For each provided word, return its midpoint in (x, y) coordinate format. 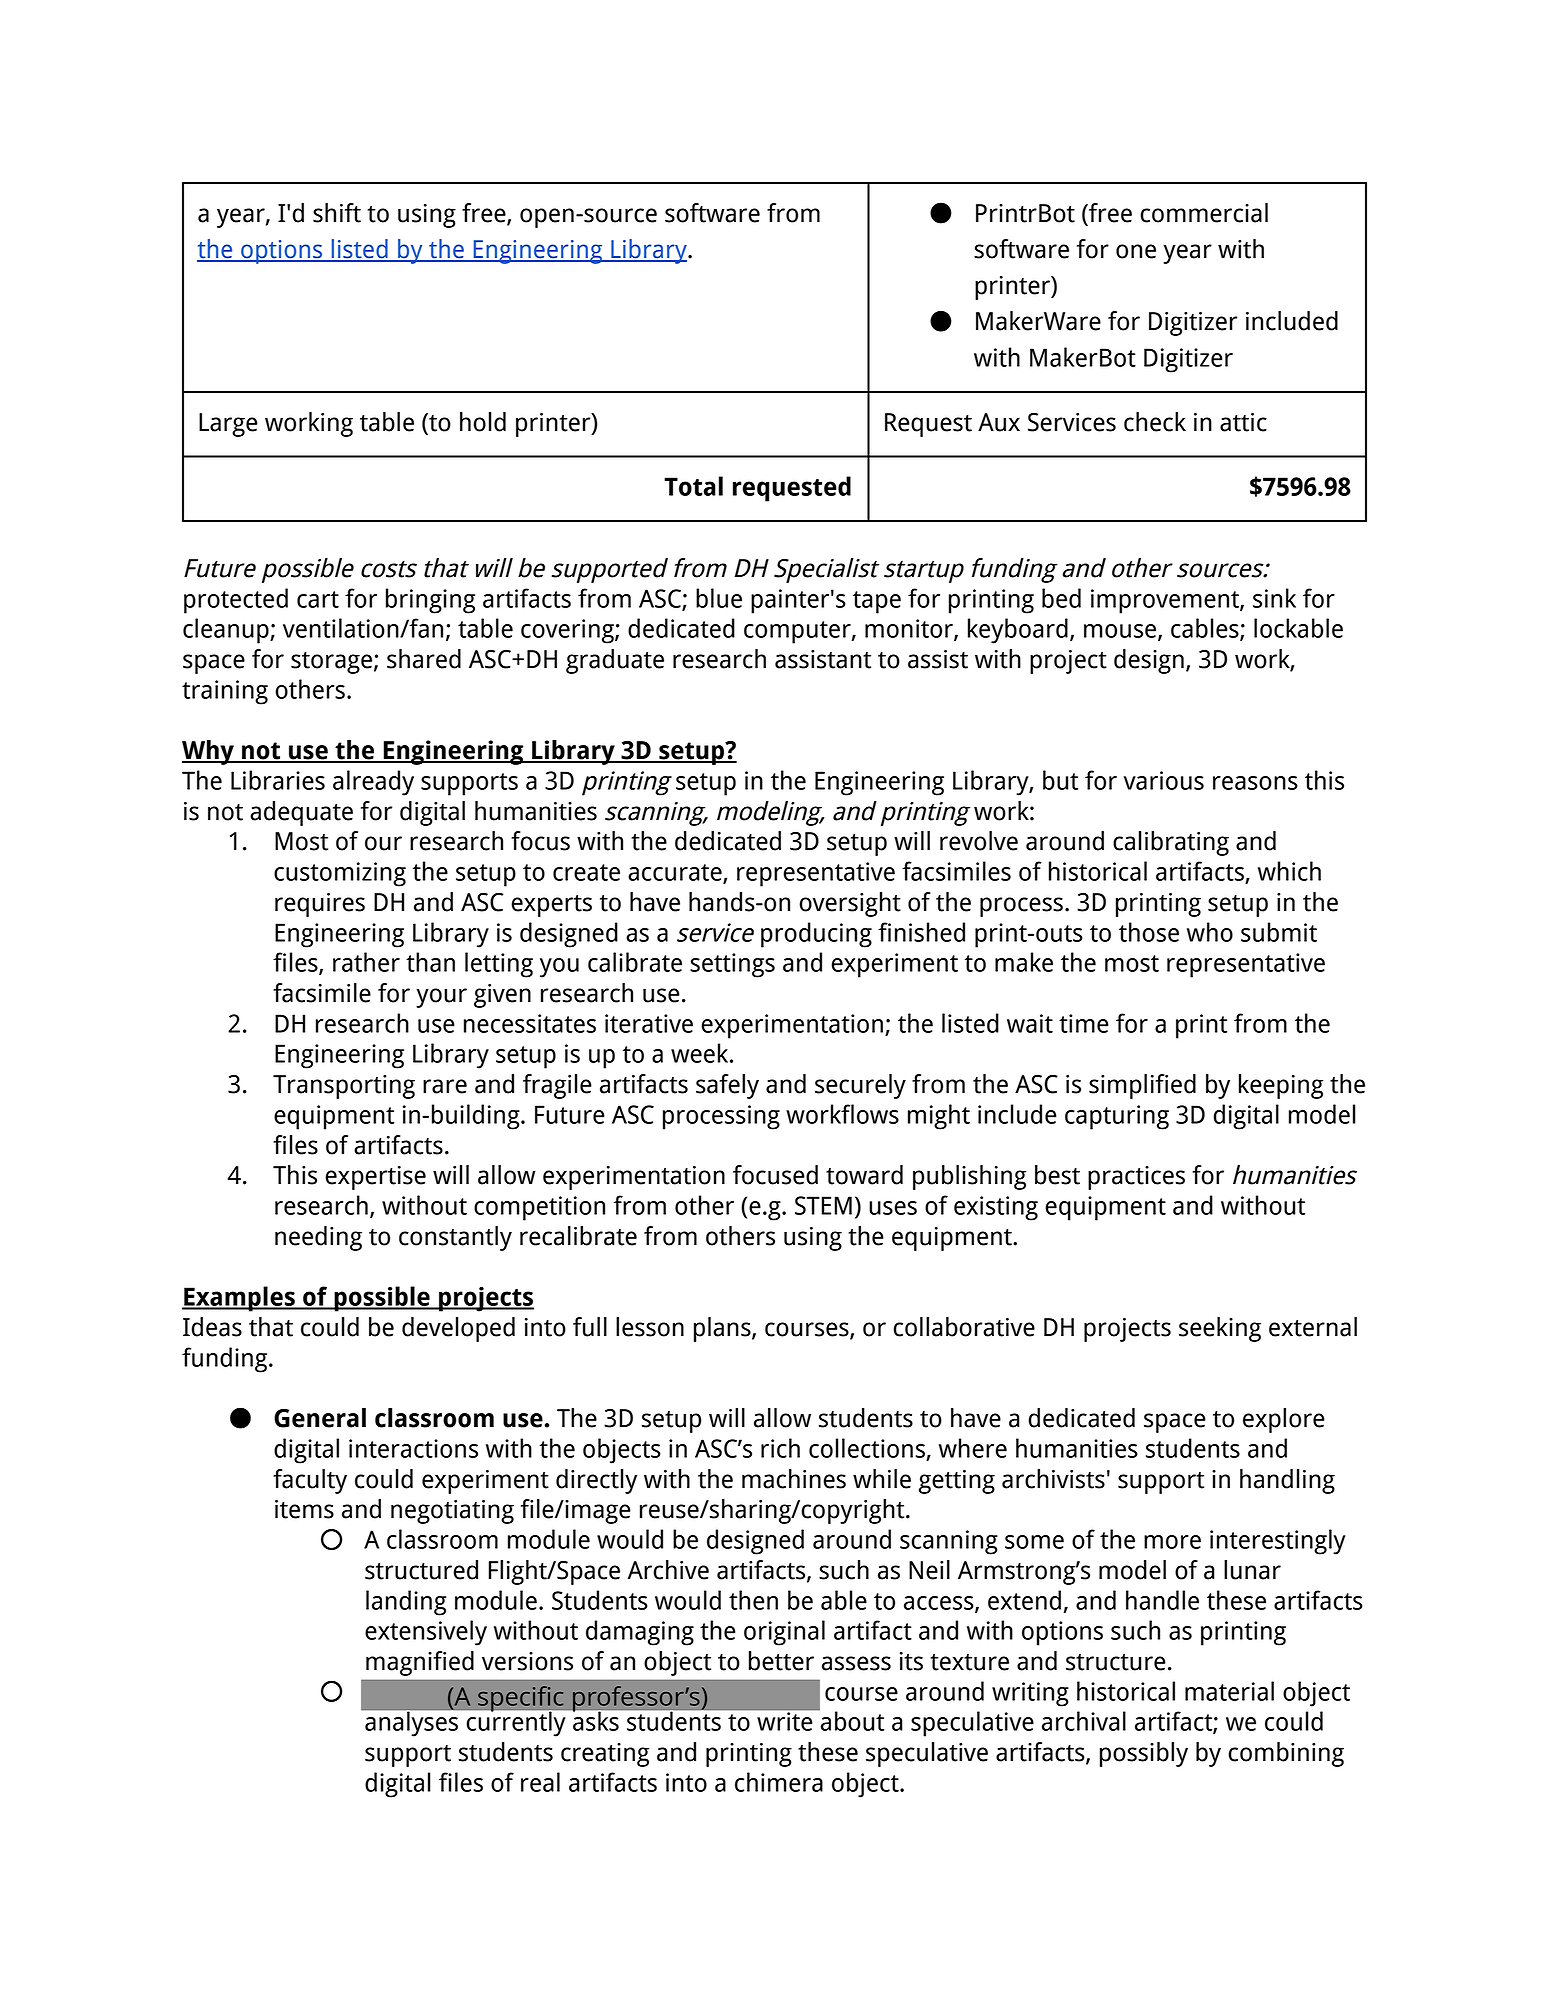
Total (693, 486)
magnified (420, 1663)
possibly (1144, 1754)
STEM (823, 1205)
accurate (676, 873)
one (1136, 251)
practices (1136, 1178)
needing (318, 1238)
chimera (779, 1782)
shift (337, 213)
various (1164, 780)
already (373, 783)
